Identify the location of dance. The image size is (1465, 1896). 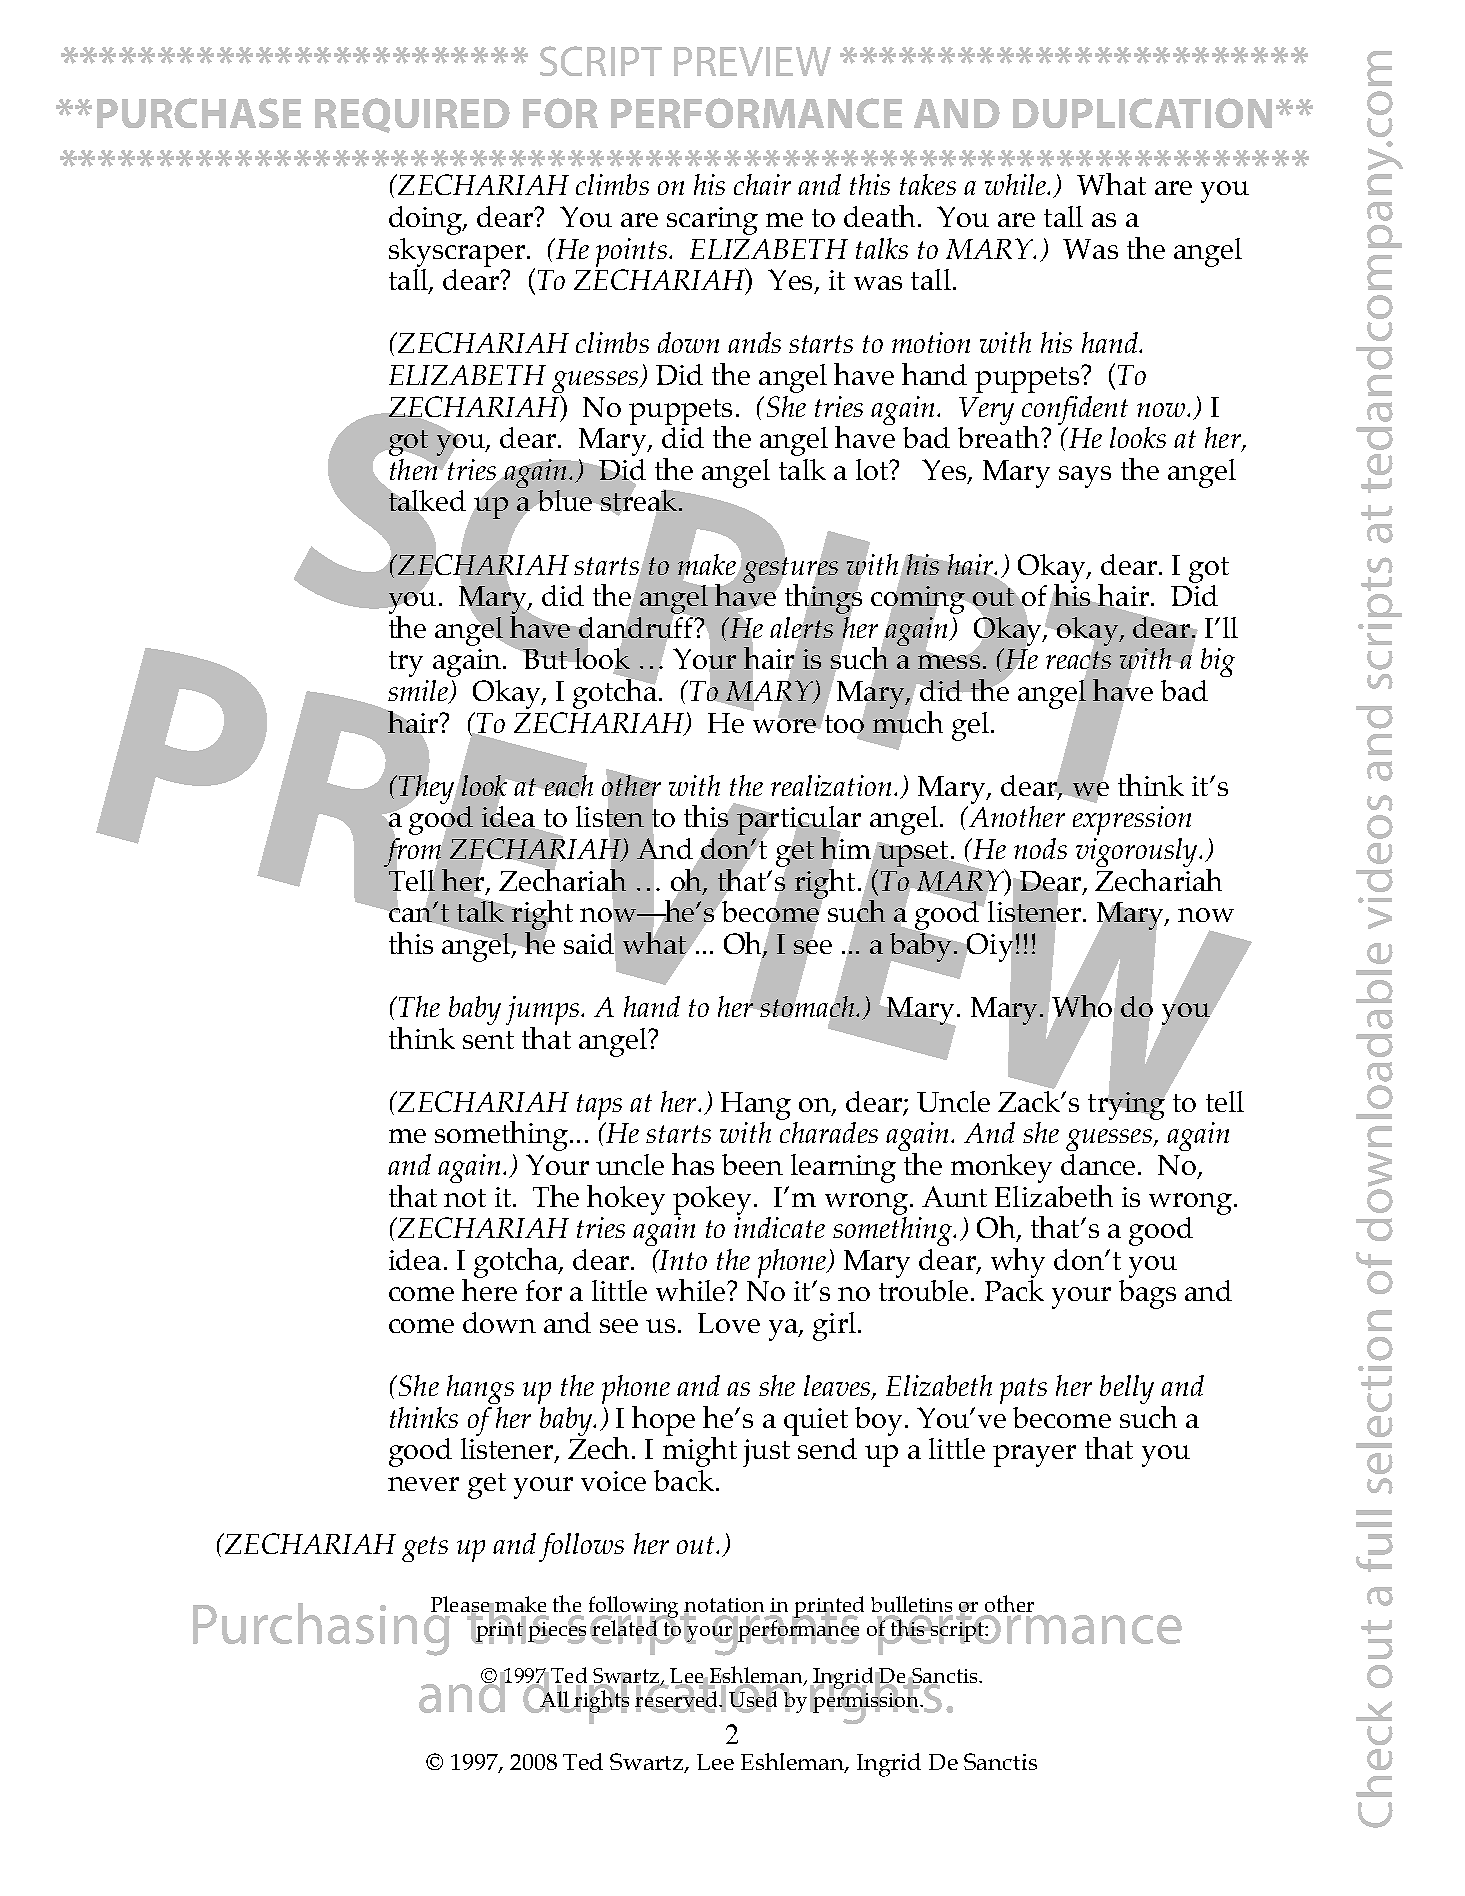
(1098, 1164).
